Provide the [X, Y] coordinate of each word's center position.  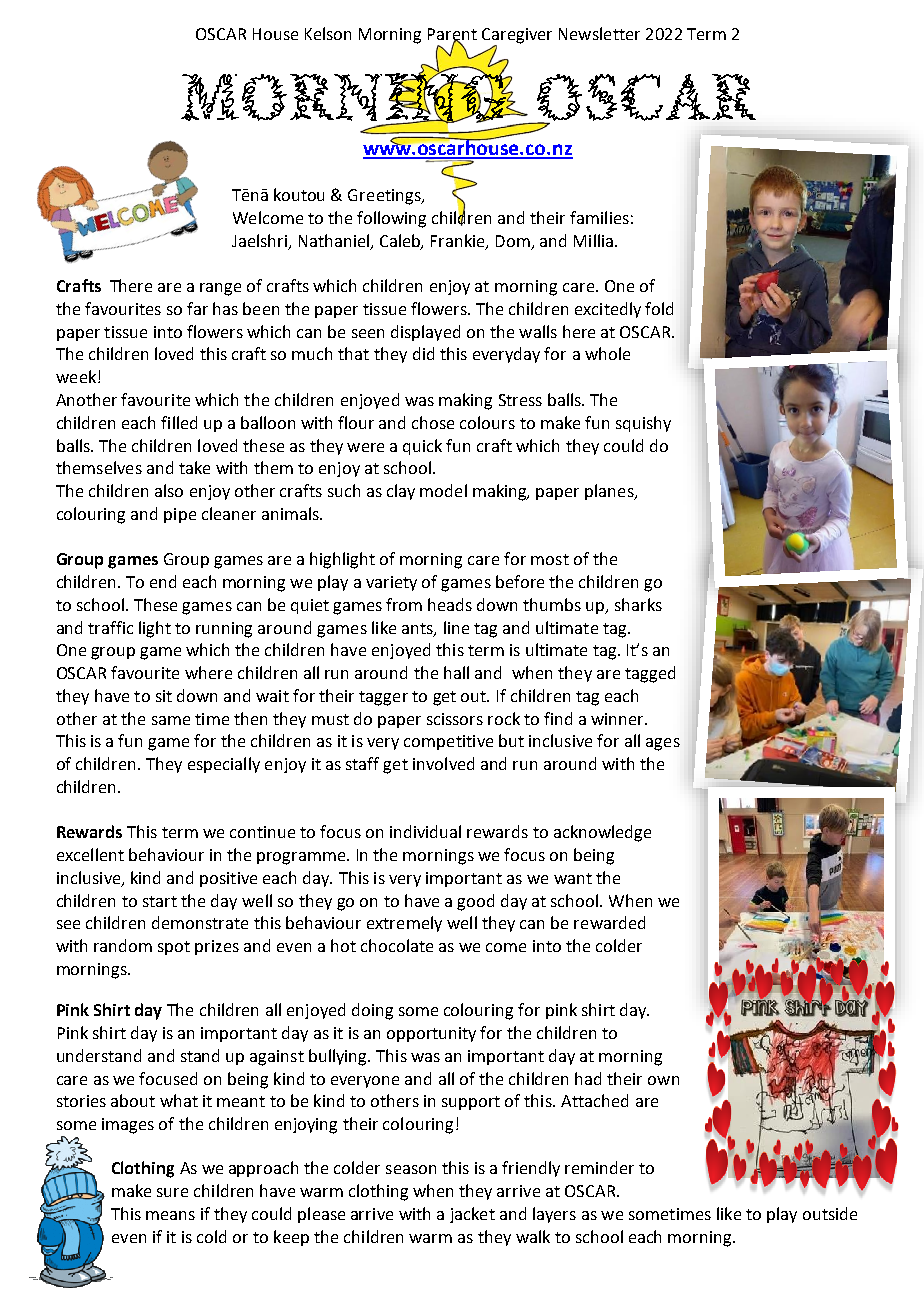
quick [422, 447]
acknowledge [602, 833]
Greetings [385, 197]
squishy [643, 424]
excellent [90, 854]
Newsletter [599, 33]
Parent [452, 35]
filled [179, 422]
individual [425, 831]
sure [172, 1192]
